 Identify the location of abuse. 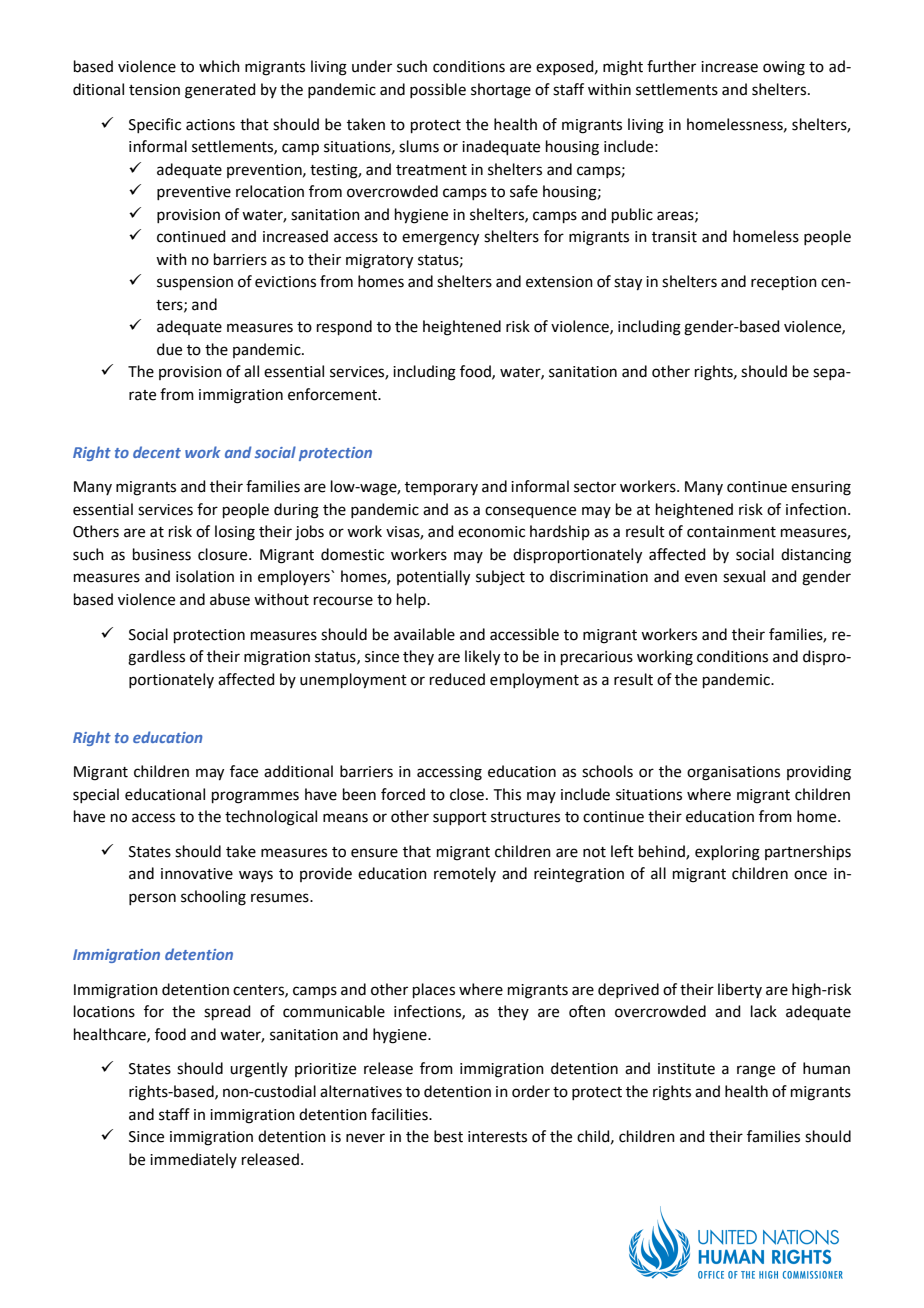
(230, 599).
